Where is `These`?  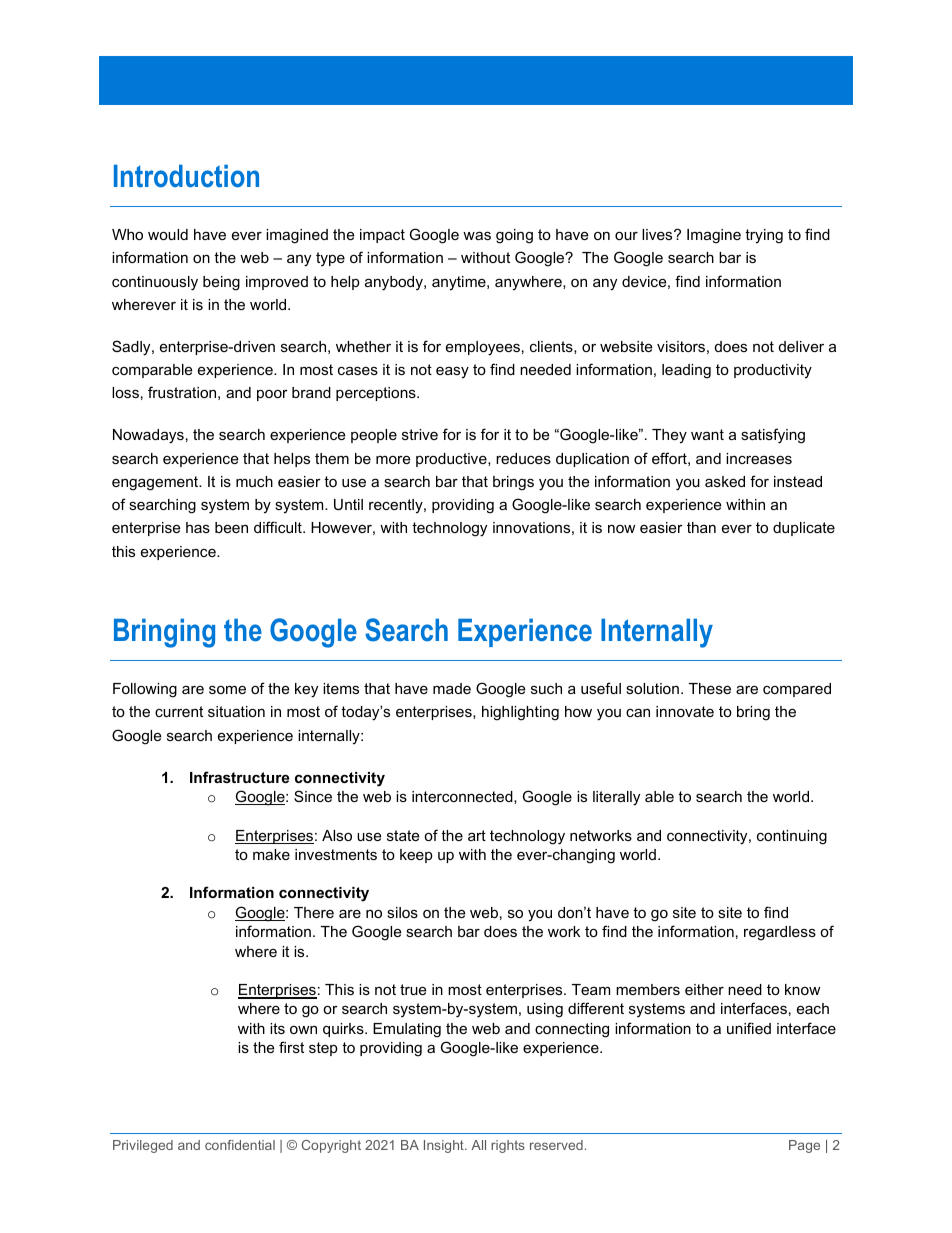
These is located at coordinates (710, 688).
